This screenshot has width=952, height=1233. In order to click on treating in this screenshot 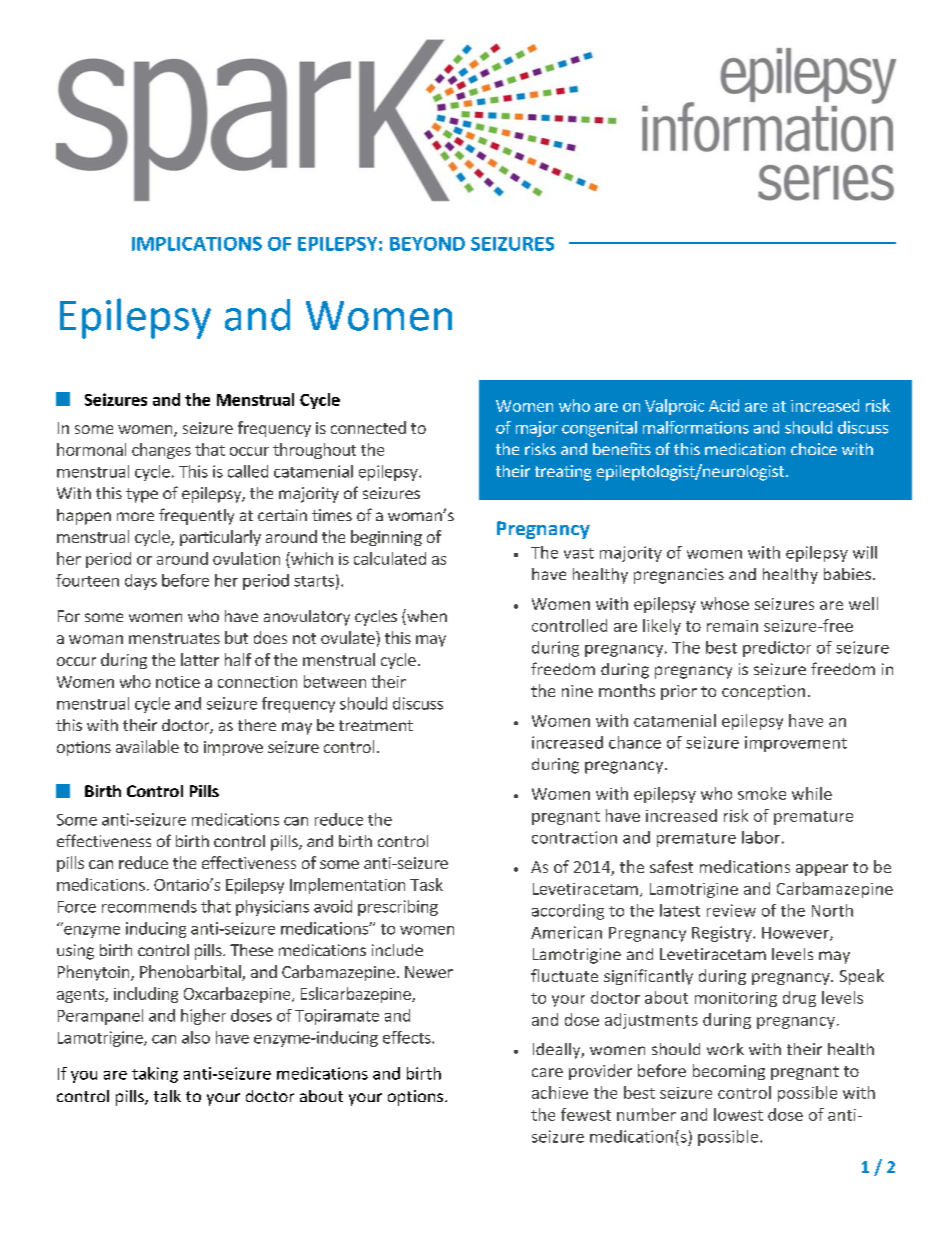, I will do `click(563, 473)`.
